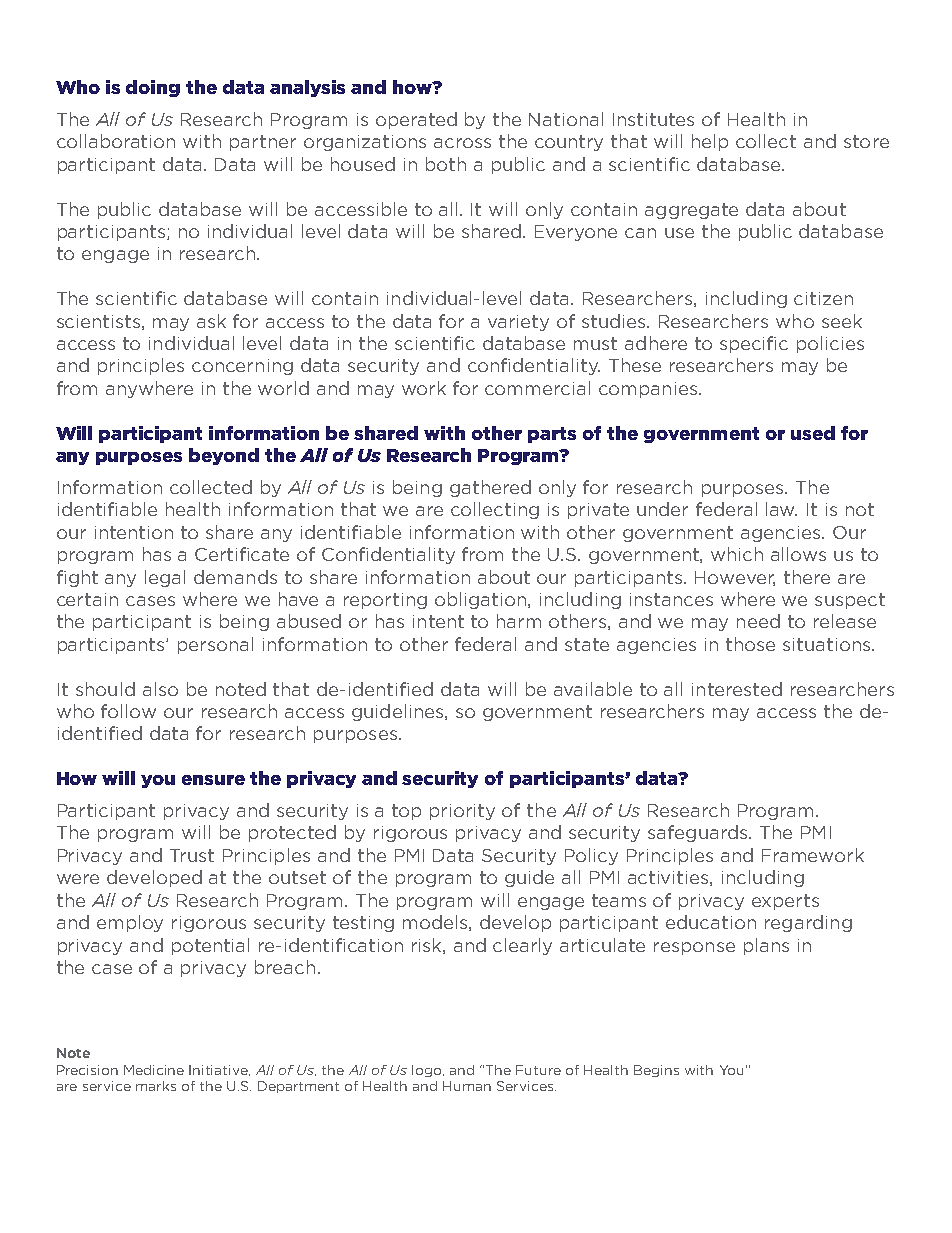  Describe the element at coordinates (710, 142) in the image. I see `help` at that location.
